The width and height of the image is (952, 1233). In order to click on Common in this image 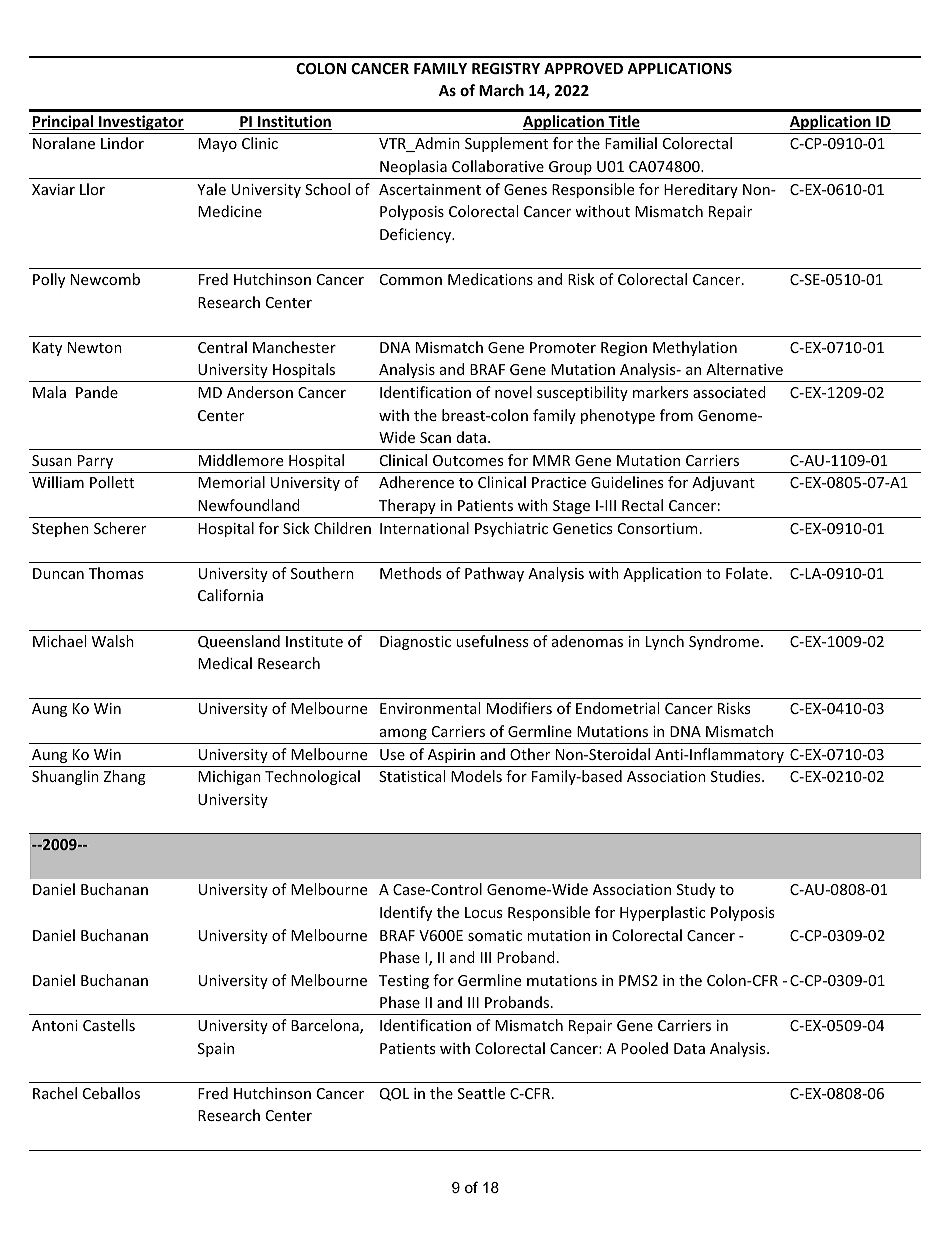, I will do `click(411, 279)`.
